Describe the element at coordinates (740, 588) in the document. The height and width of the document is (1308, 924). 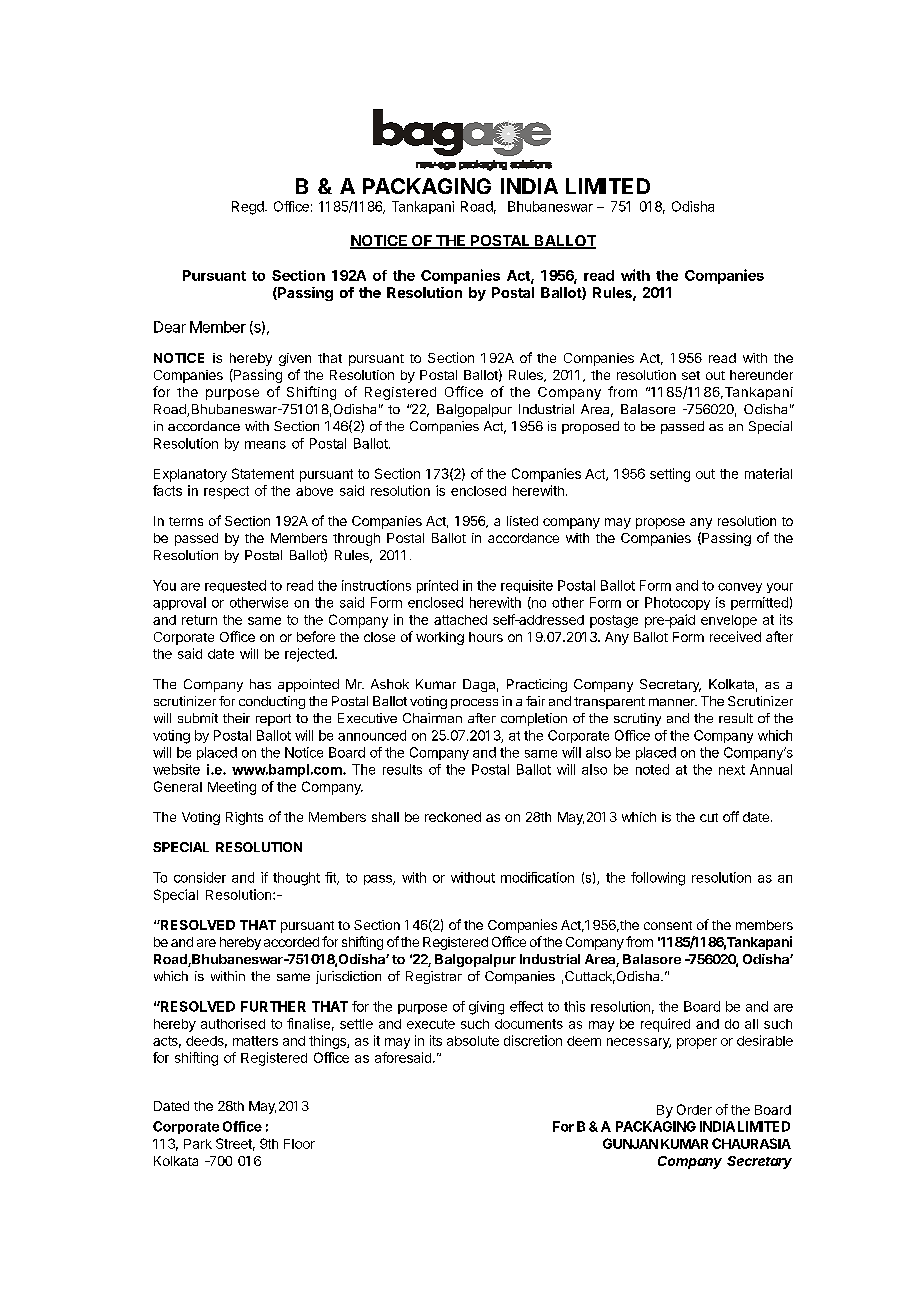
I see `convey` at that location.
